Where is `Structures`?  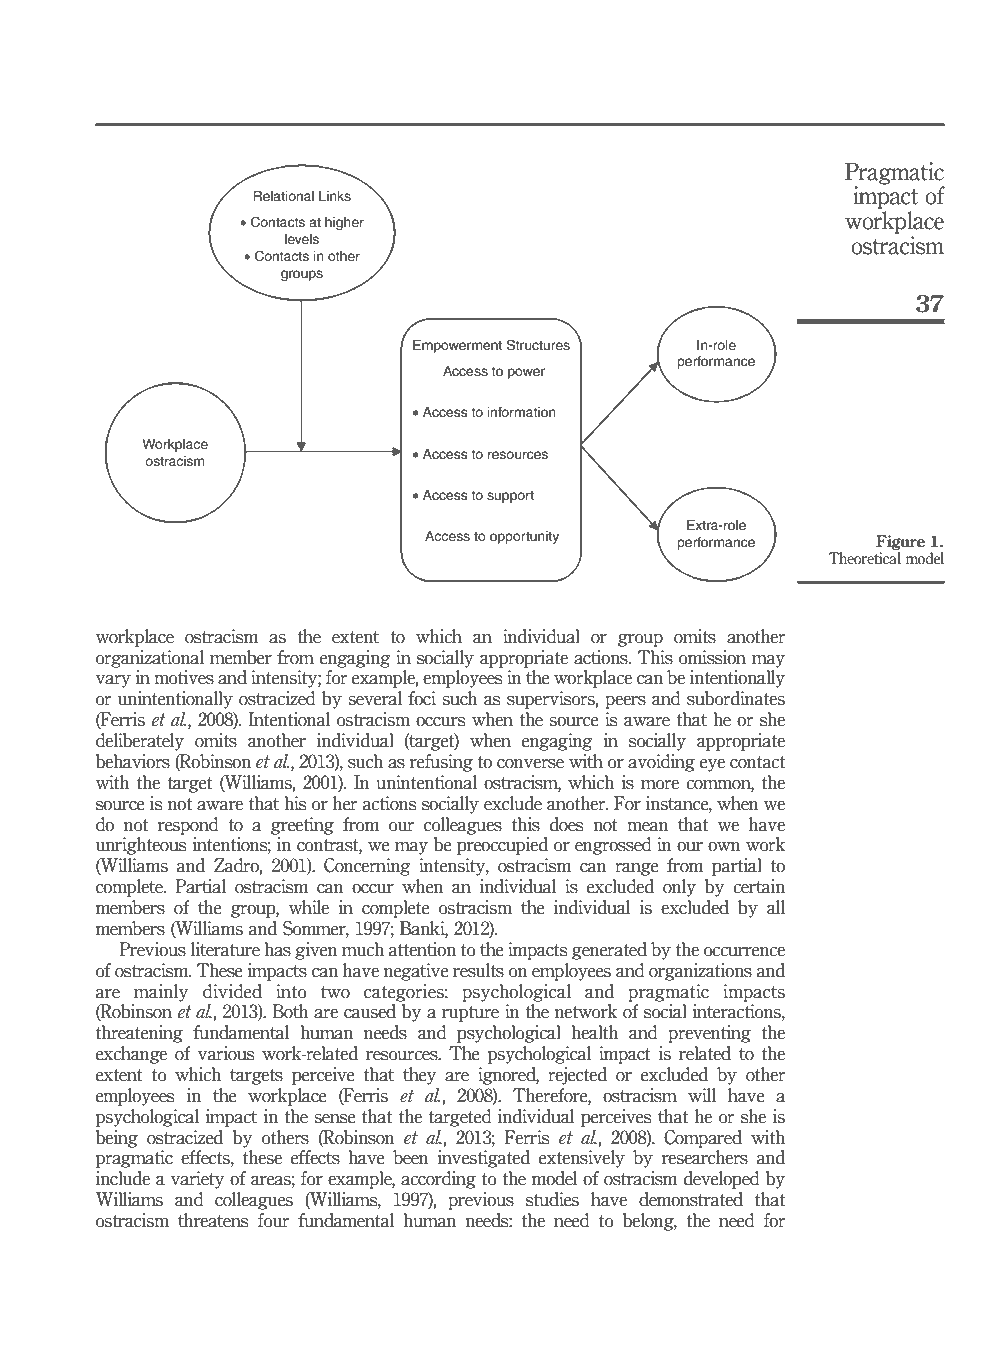
Structures is located at coordinates (538, 345).
